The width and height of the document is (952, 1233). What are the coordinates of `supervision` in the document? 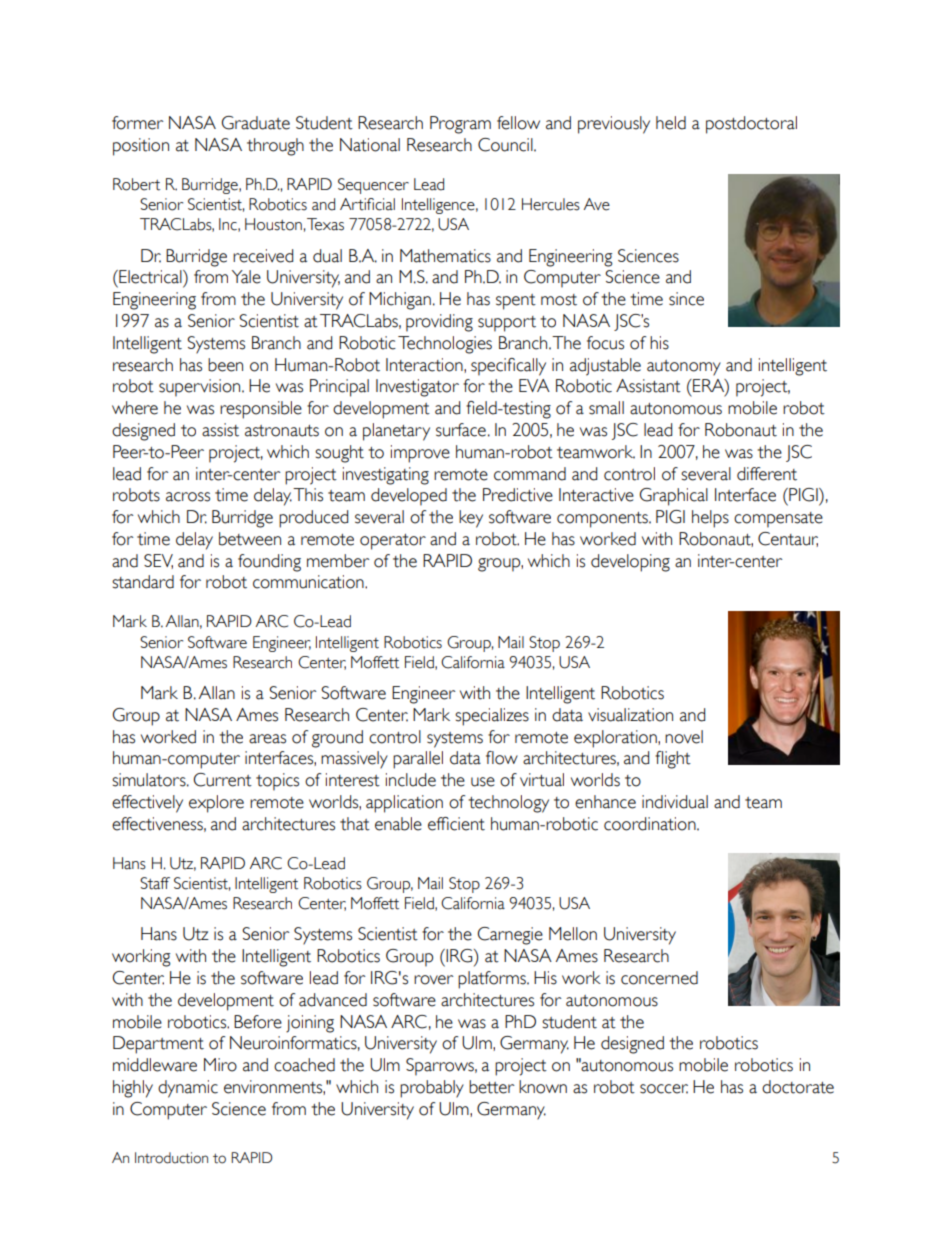 It's located at (201, 388).
